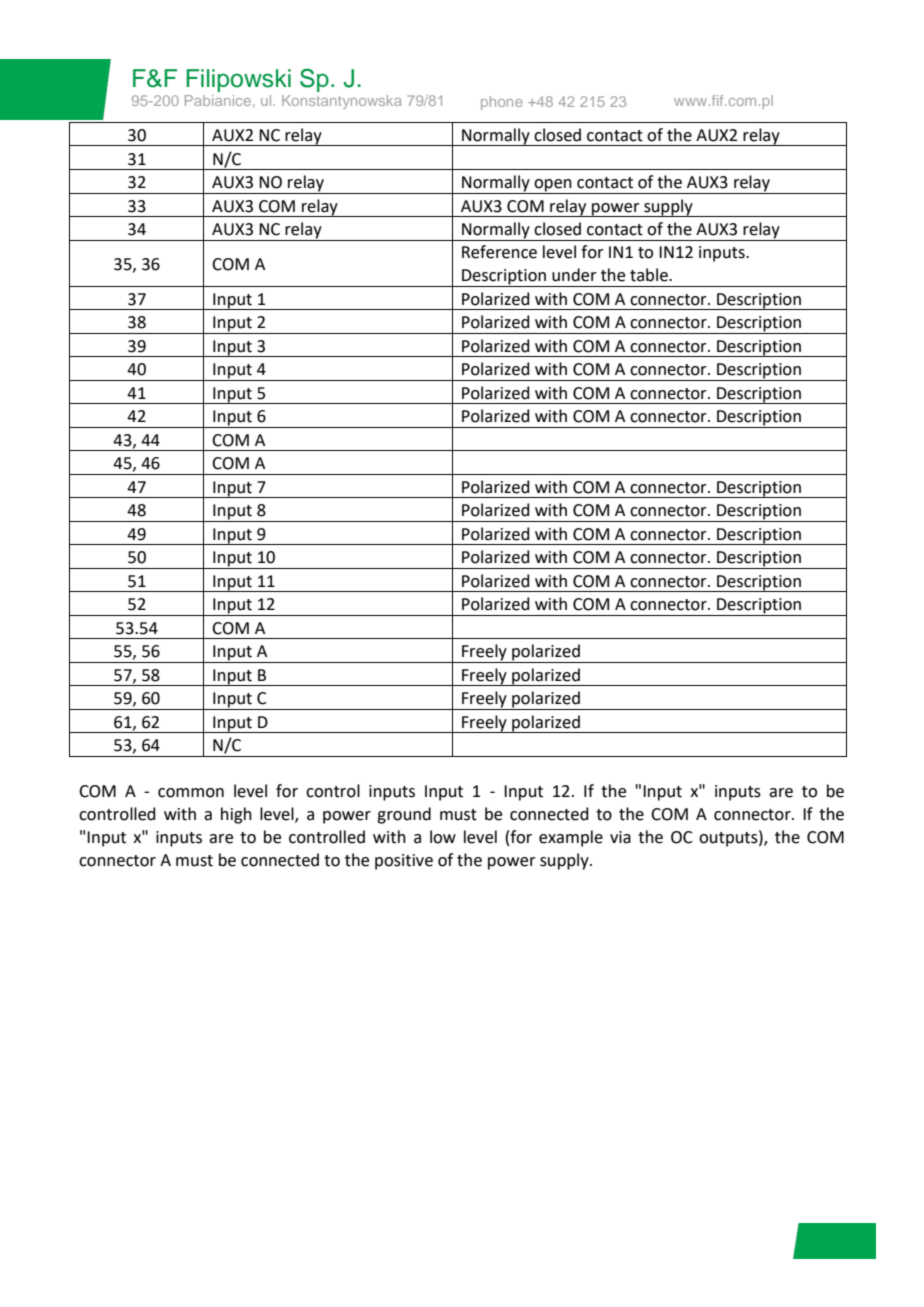 The image size is (924, 1307). Describe the element at coordinates (191, 793) in the page. I see `common` at that location.
